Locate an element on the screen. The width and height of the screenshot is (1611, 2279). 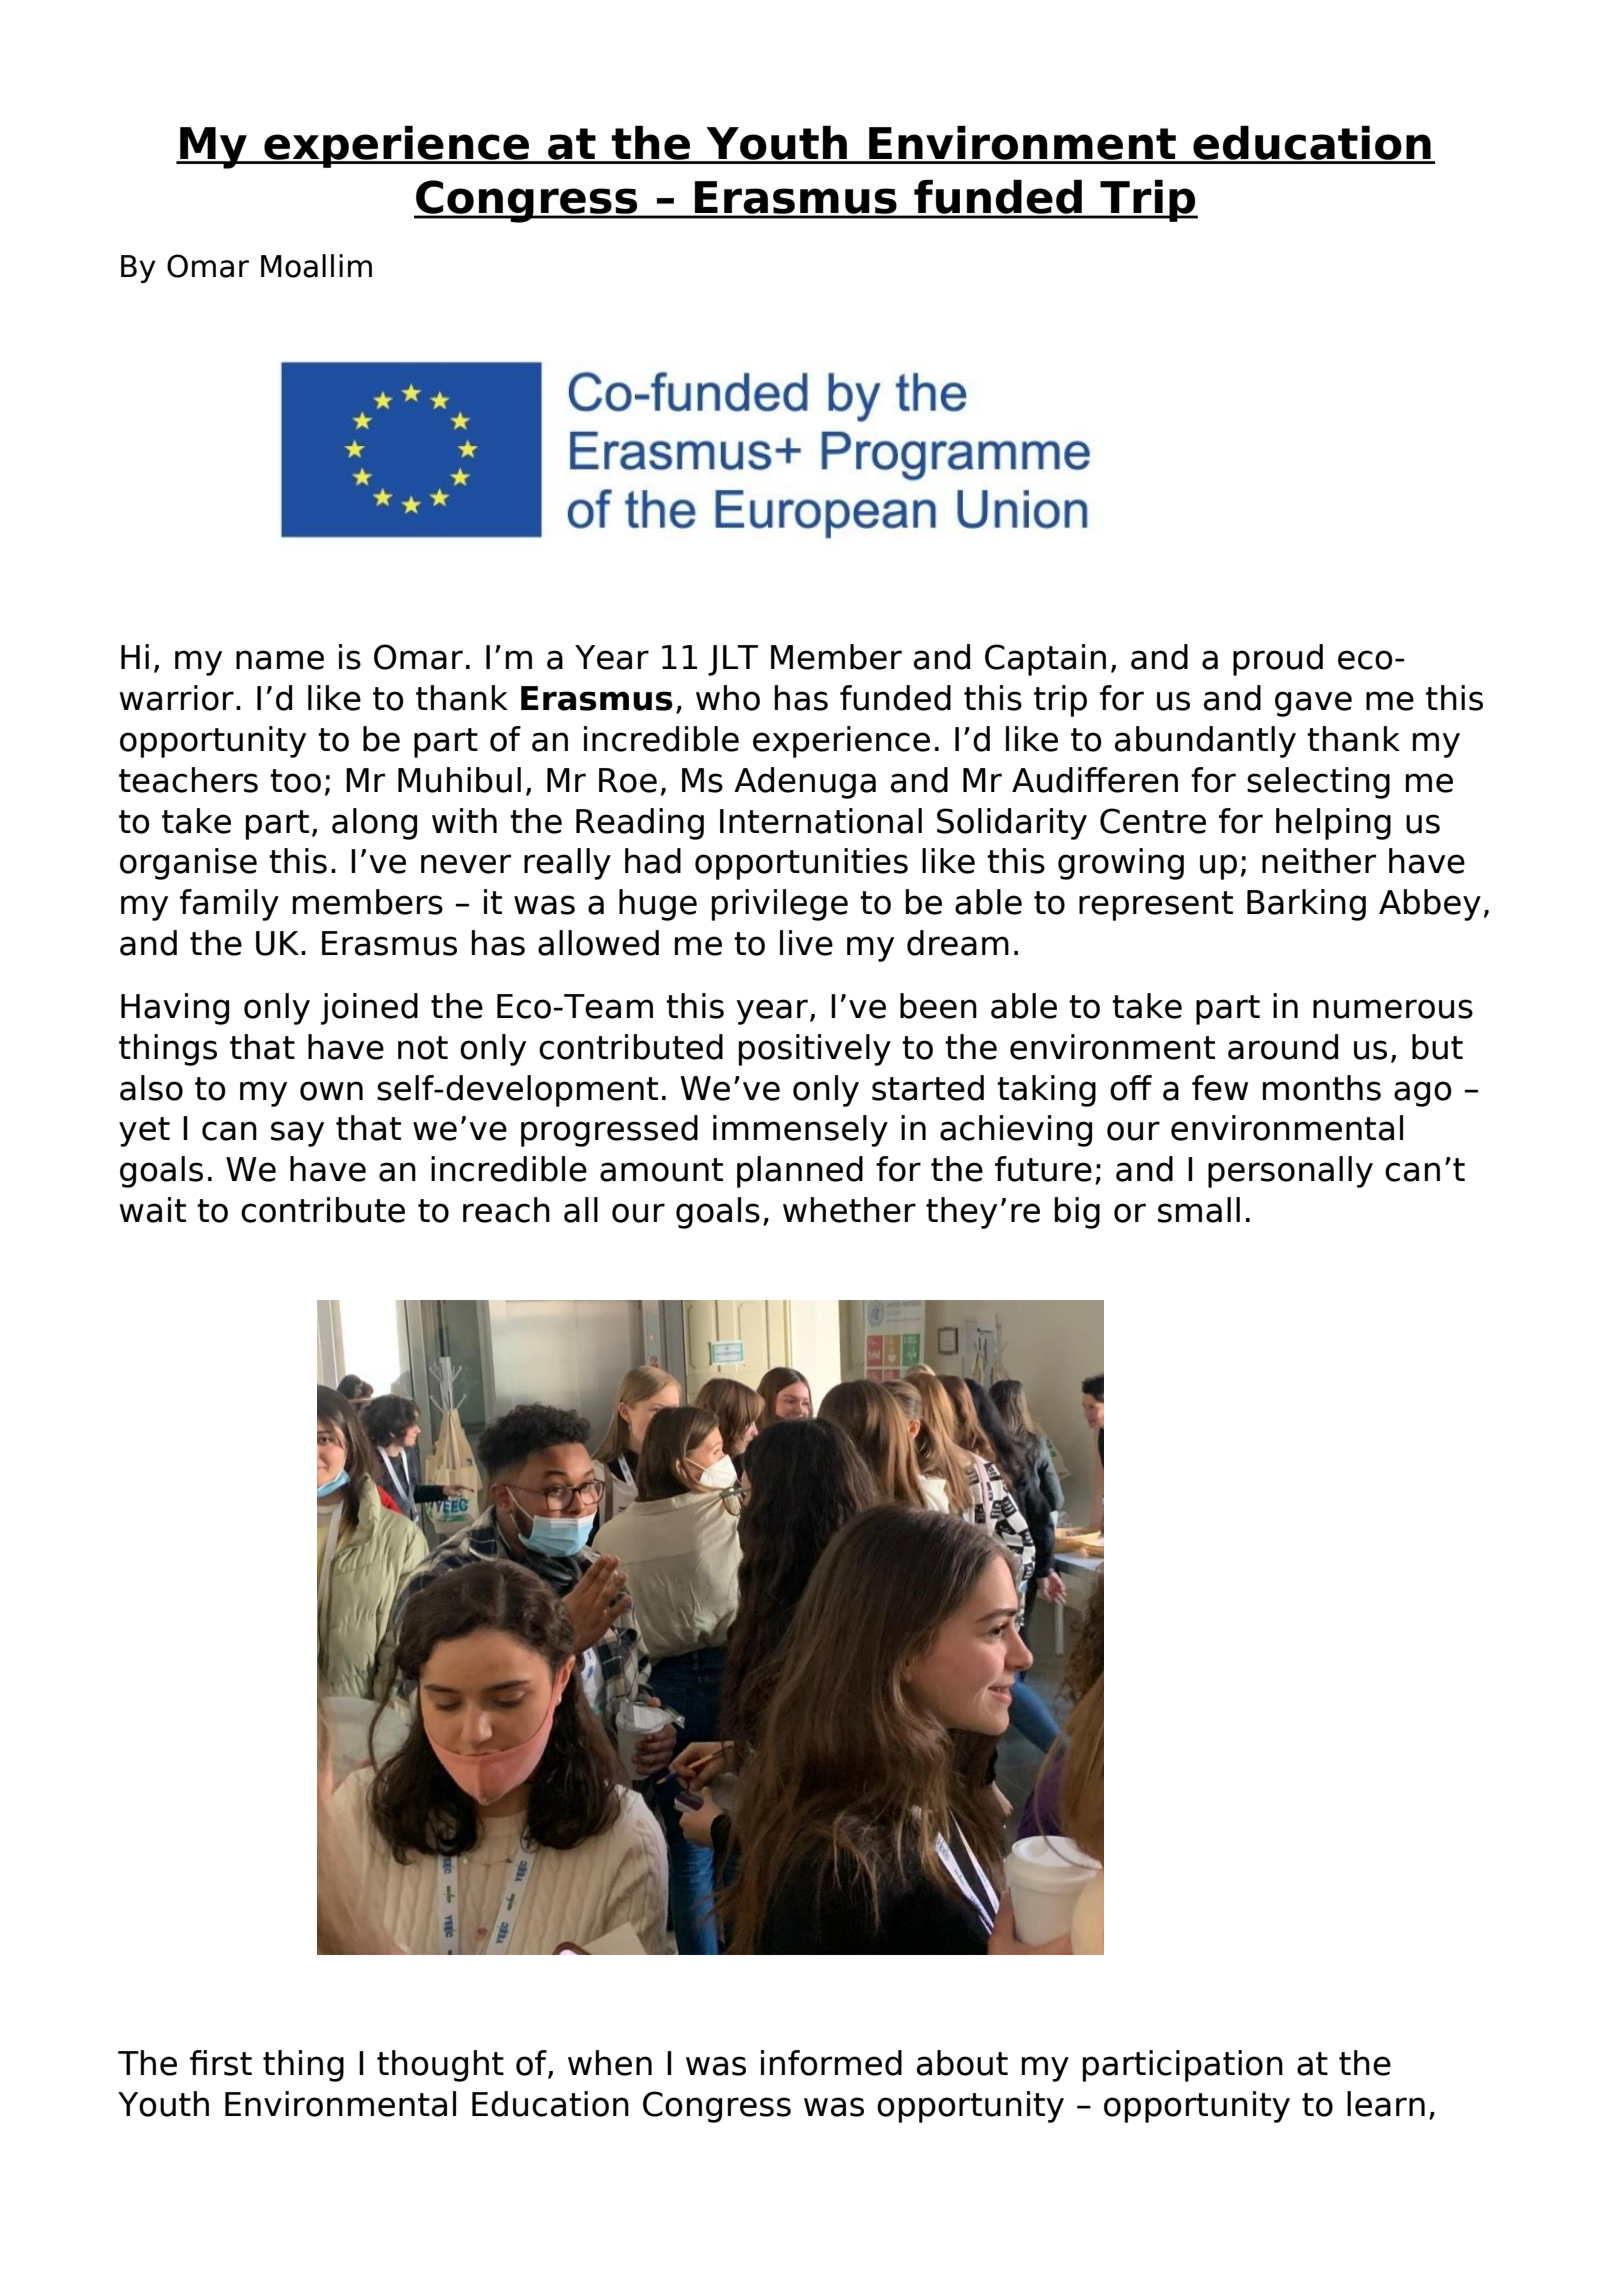
who is located at coordinates (728, 698).
